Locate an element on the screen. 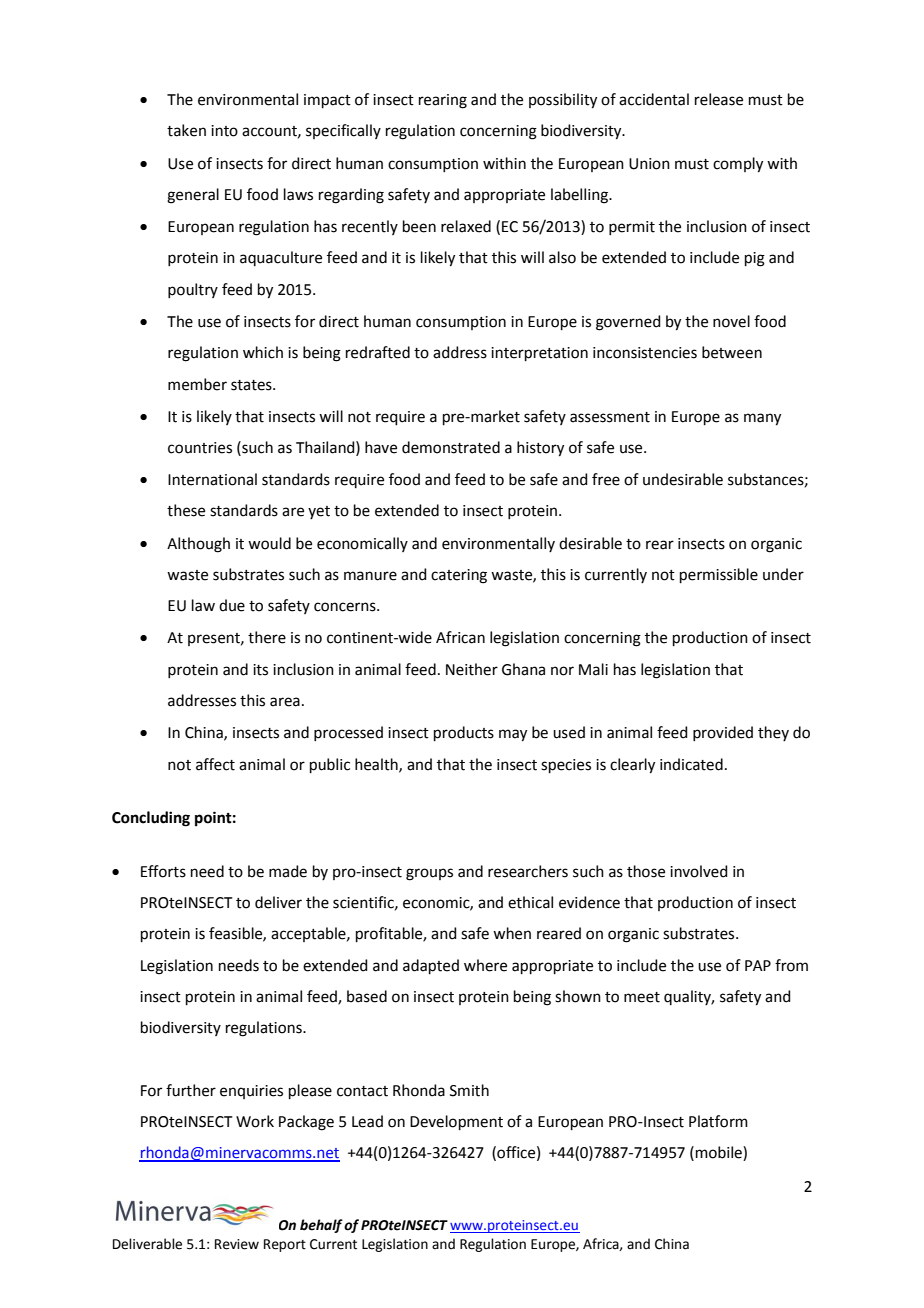 The width and height of the screenshot is (924, 1308). Neither is located at coordinates (472, 669).
